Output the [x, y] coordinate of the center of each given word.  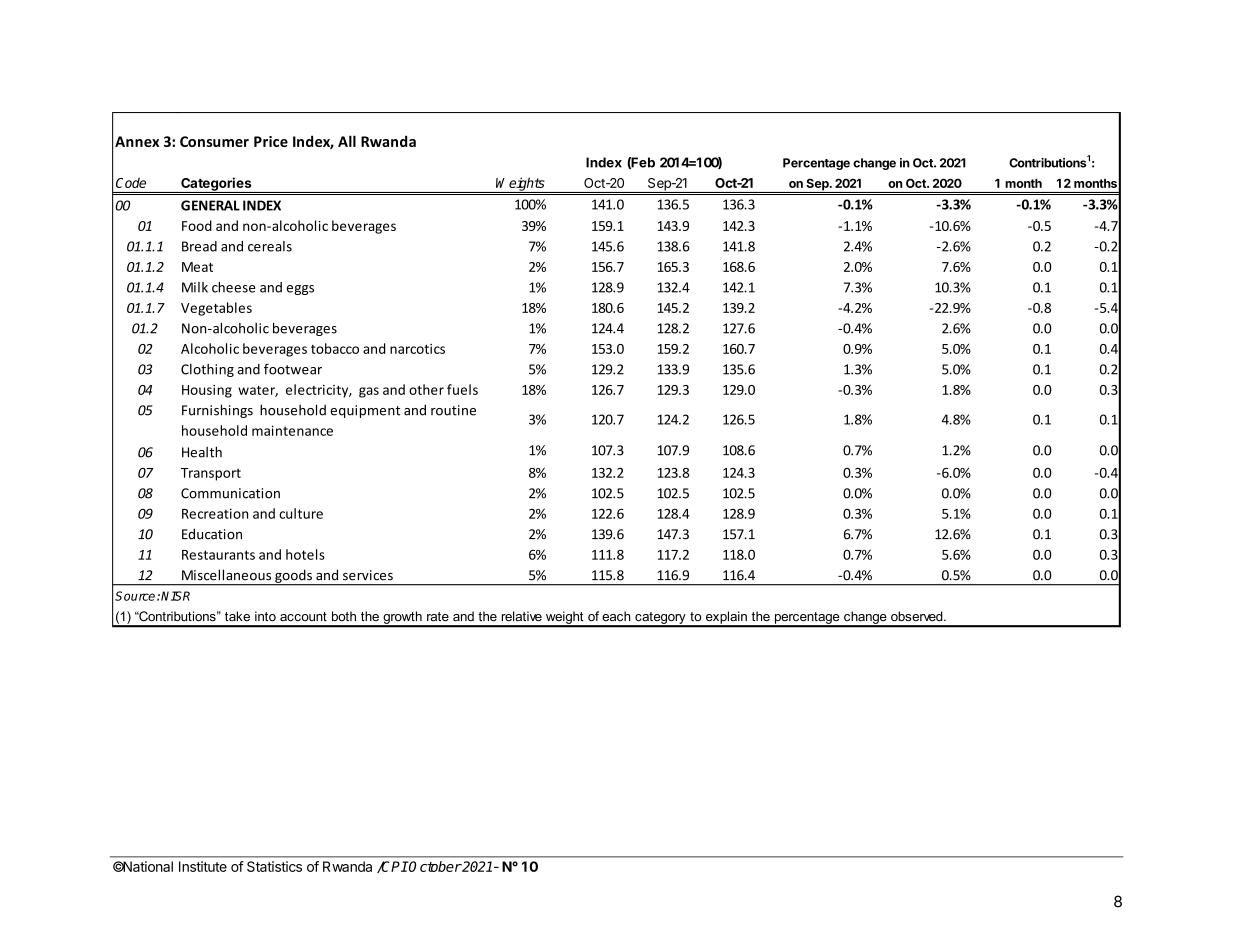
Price [271, 141]
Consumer [214, 141]
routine [453, 410]
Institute [203, 866]
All [347, 141]
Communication [230, 493]
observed [918, 616]
